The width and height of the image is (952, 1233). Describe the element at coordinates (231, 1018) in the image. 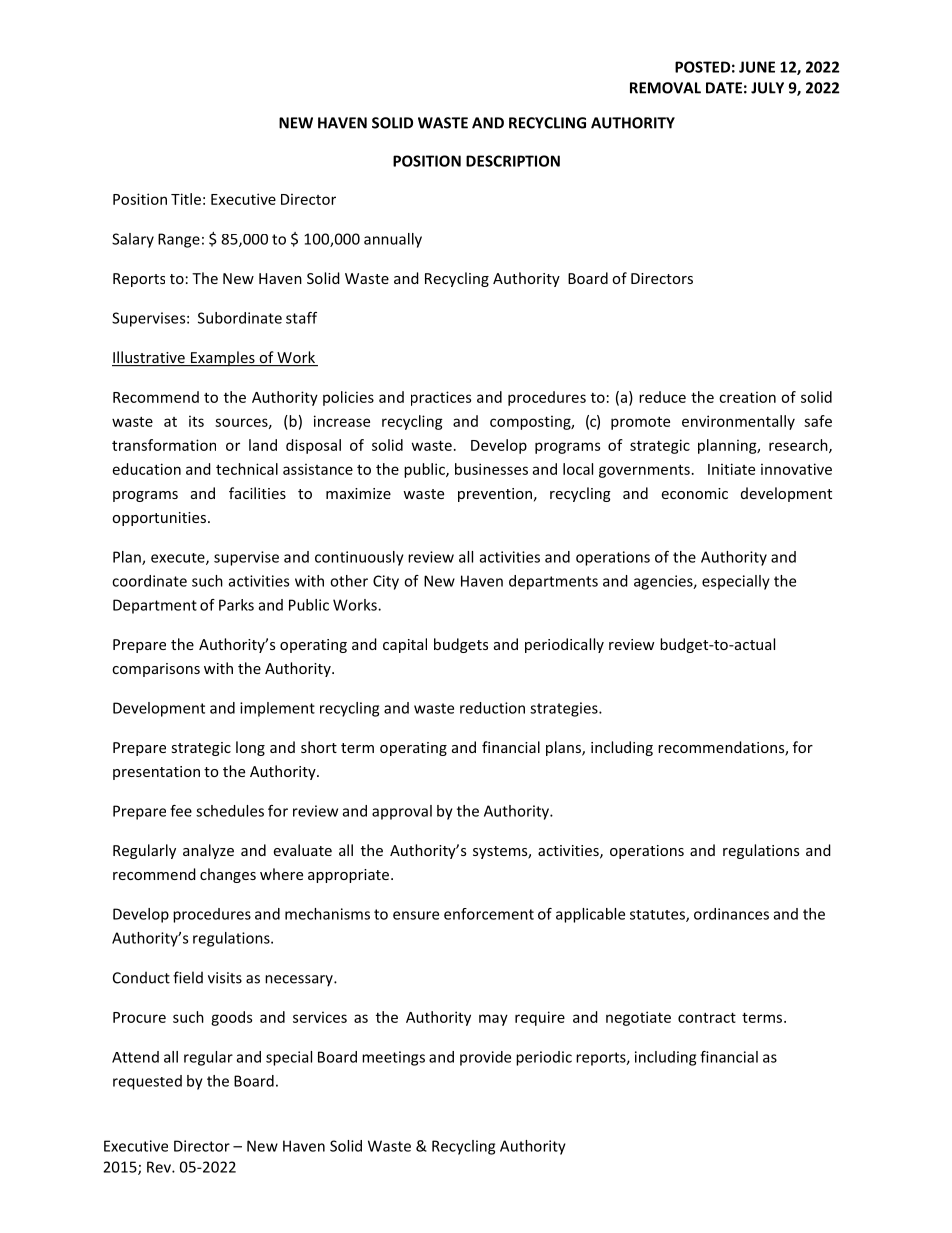

I see `goods` at that location.
